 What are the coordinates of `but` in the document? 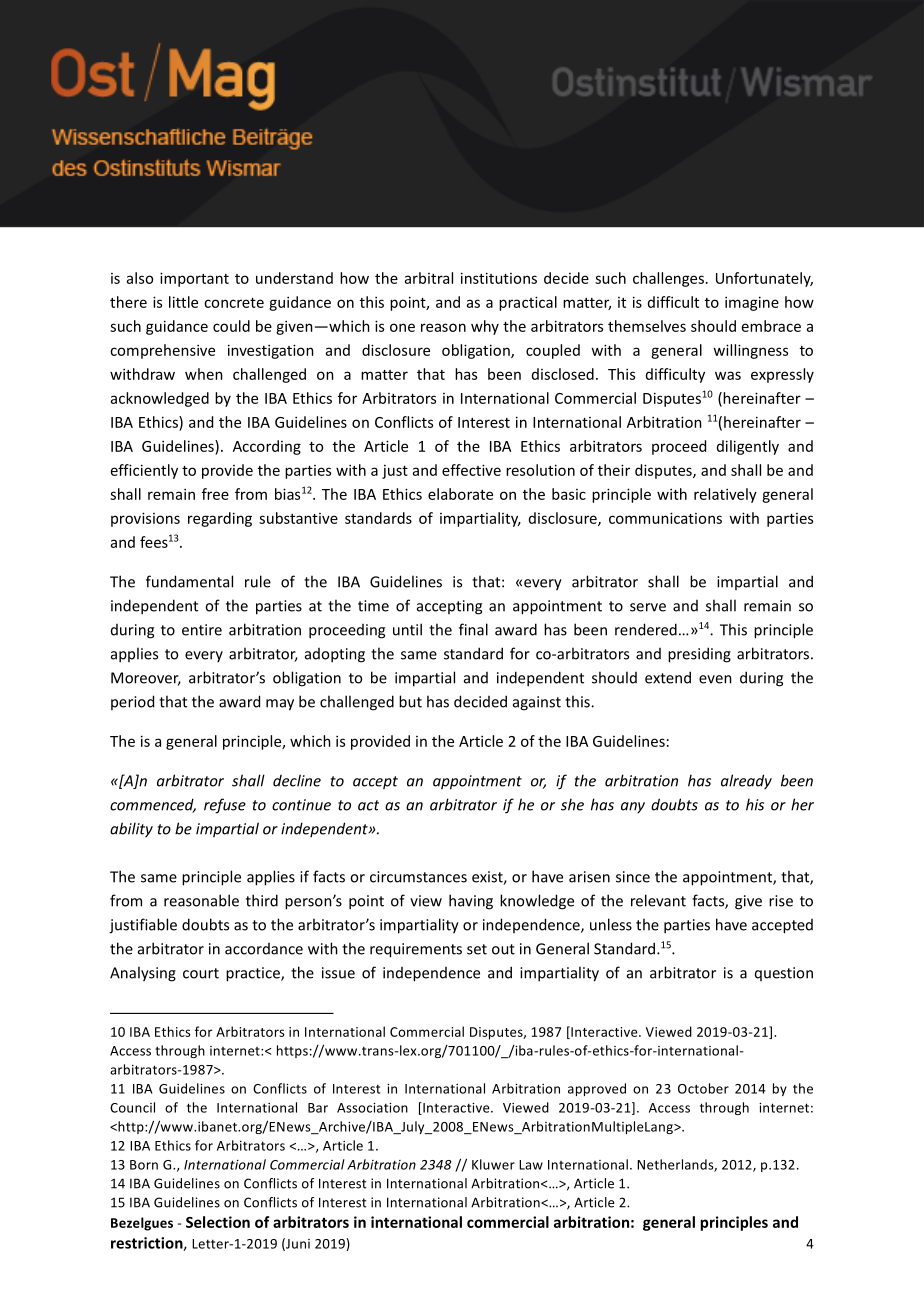 It's located at (410, 701).
